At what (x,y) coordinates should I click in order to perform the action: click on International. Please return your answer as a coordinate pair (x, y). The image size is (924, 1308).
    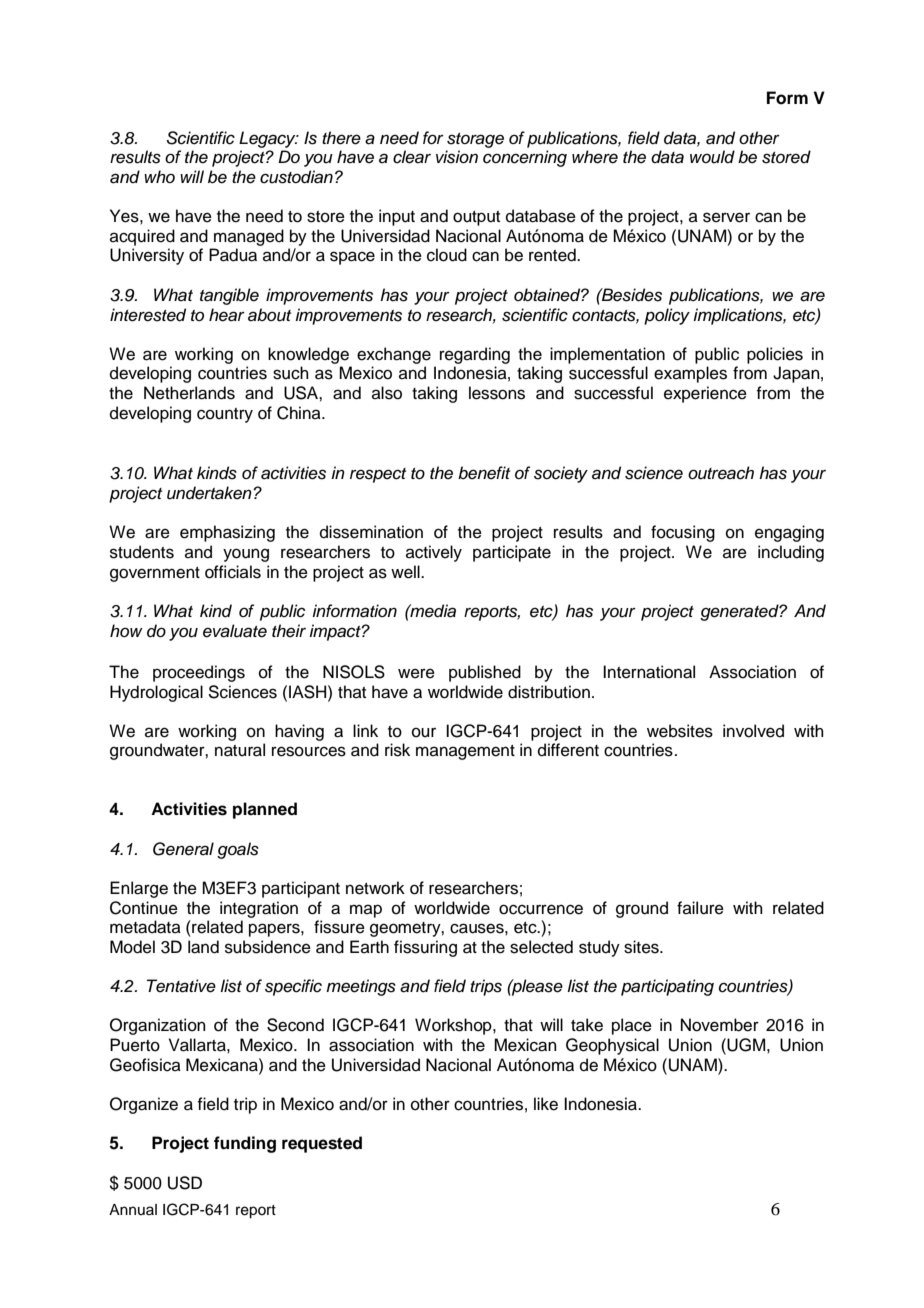
    Looking at the image, I should click on (649, 672).
